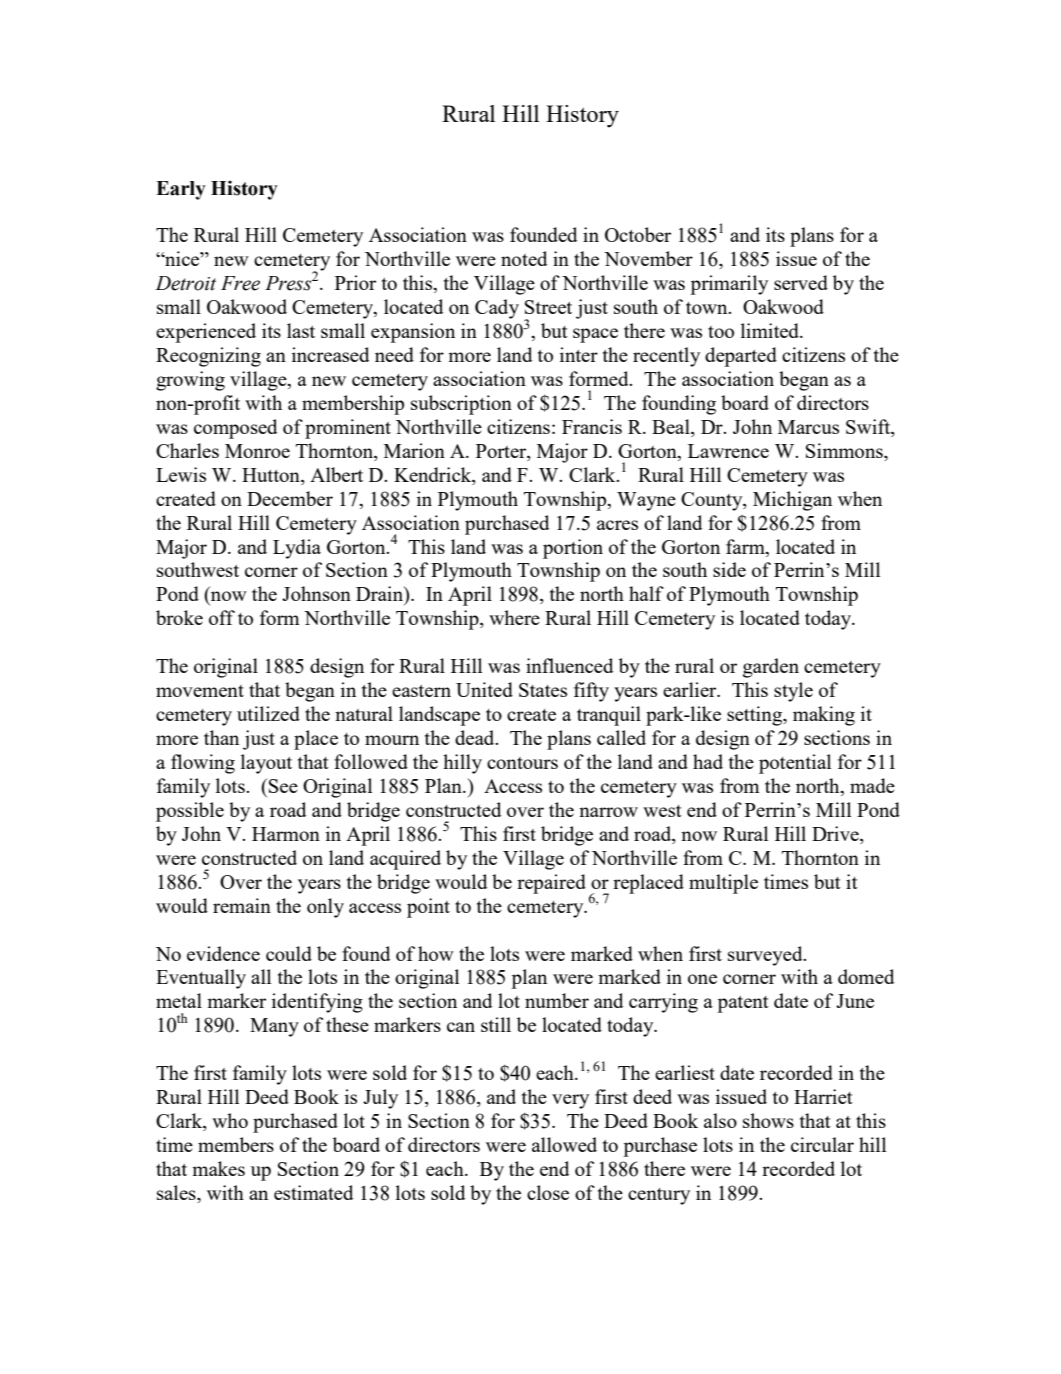 The height and width of the screenshot is (1374, 1061). What do you see at coordinates (801, 282) in the screenshot?
I see `served` at bounding box center [801, 282].
